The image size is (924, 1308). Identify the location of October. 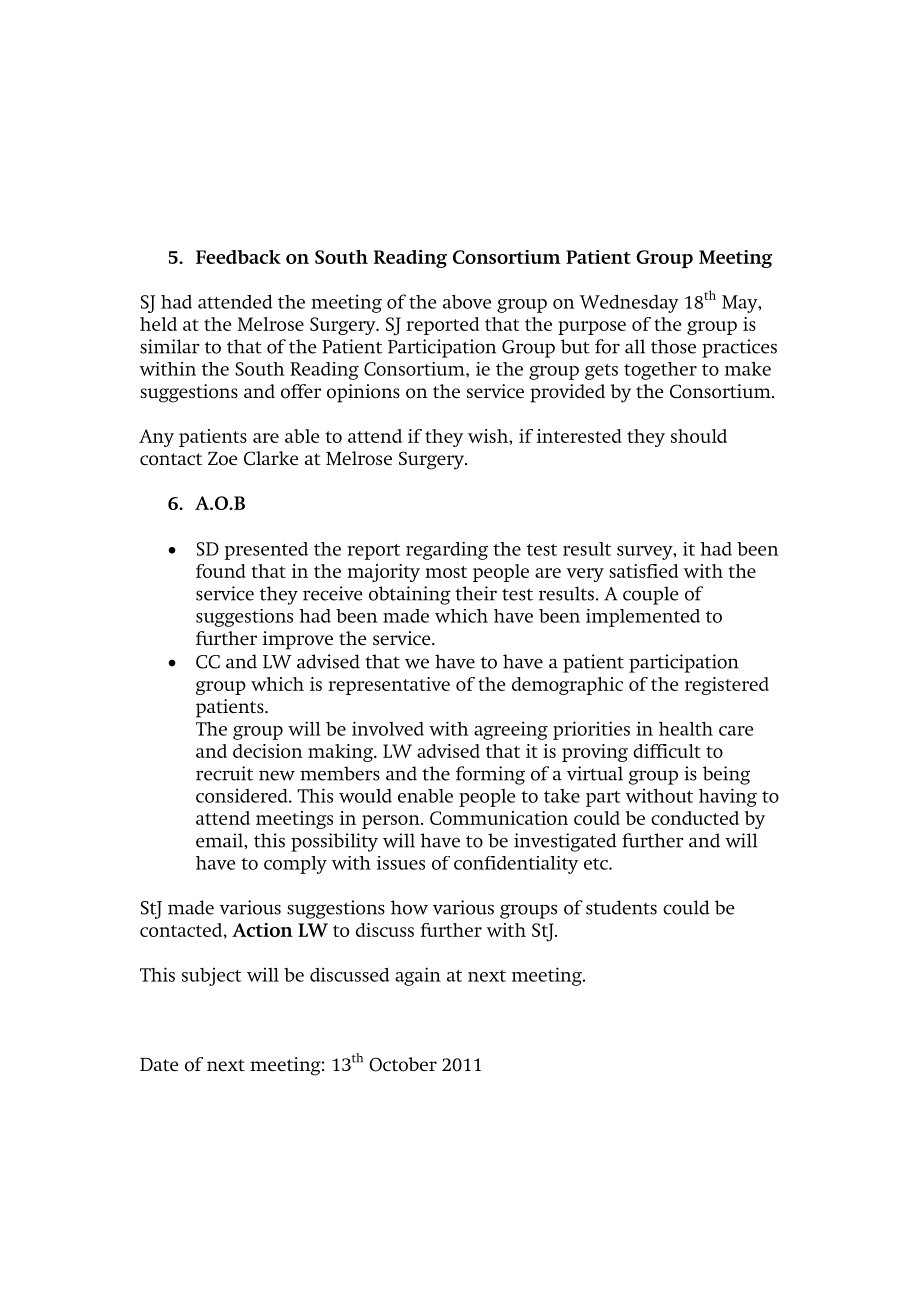
(403, 1064).
